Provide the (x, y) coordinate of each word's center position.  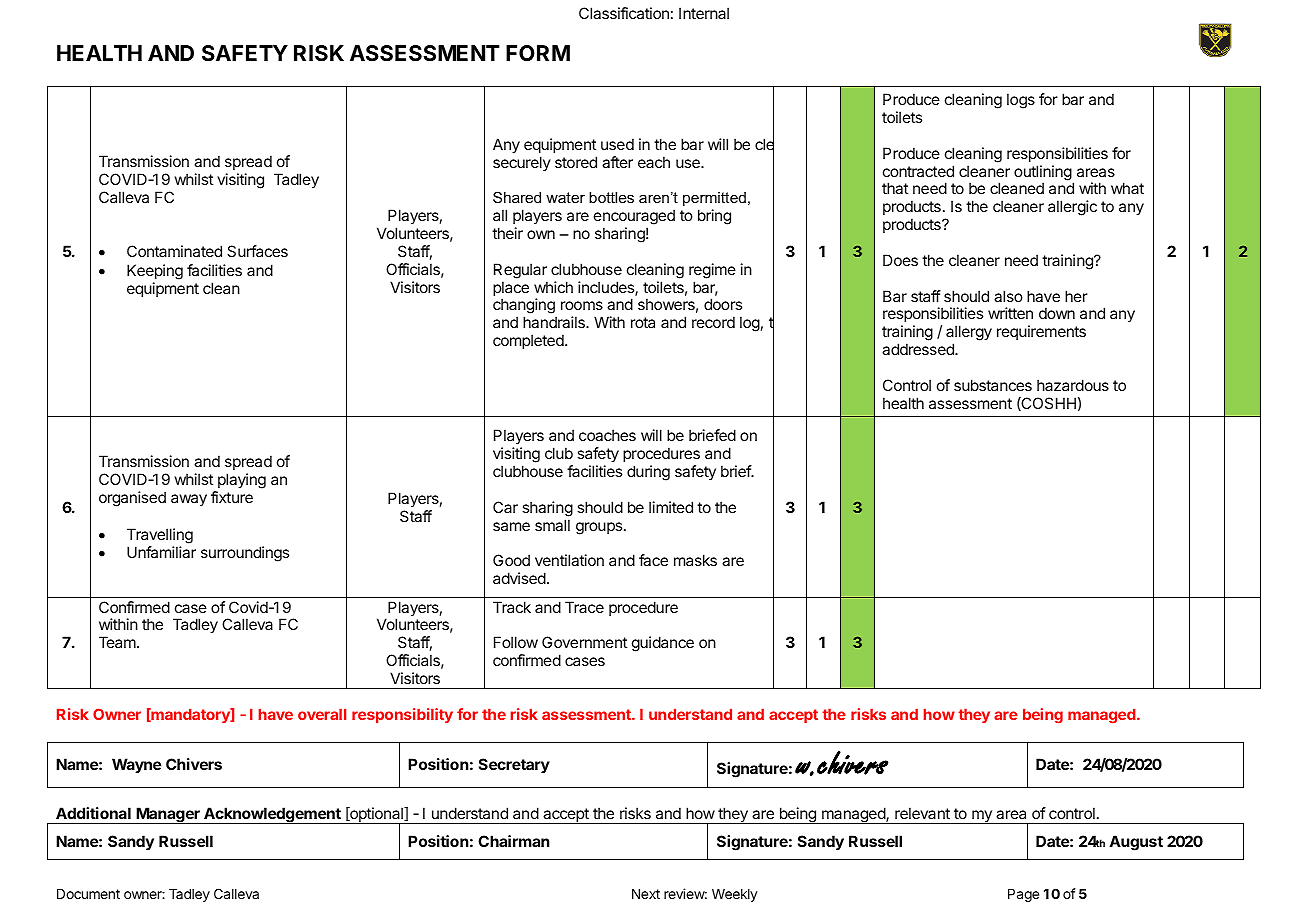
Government (584, 642)
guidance (663, 644)
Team (118, 642)
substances (993, 385)
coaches (607, 435)
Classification (624, 13)
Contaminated (174, 251)
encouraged (634, 218)
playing (242, 481)
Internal (704, 13)
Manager (168, 815)
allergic (1072, 208)
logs (1021, 101)
